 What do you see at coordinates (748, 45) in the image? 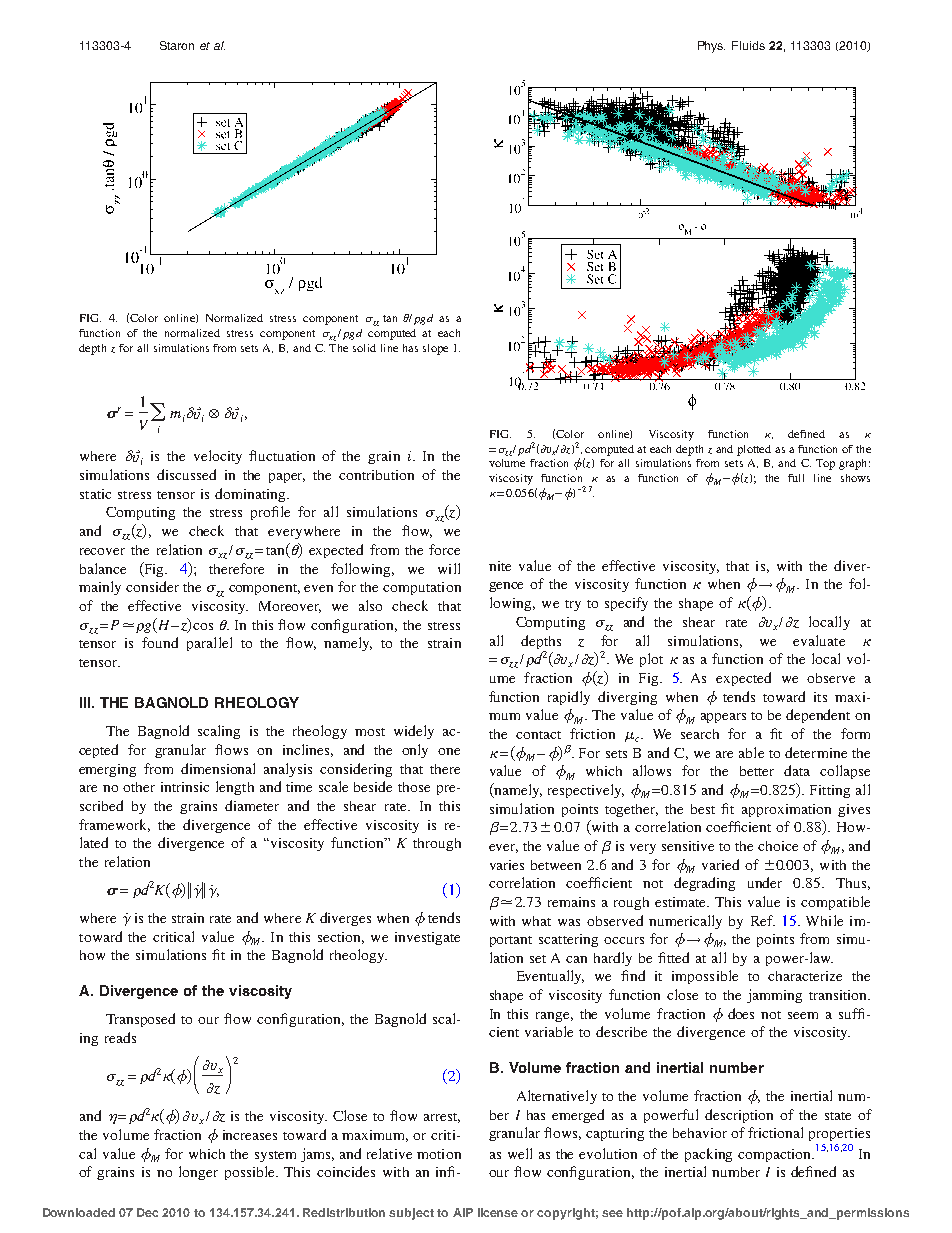
I see `Fluids` at bounding box center [748, 45].
